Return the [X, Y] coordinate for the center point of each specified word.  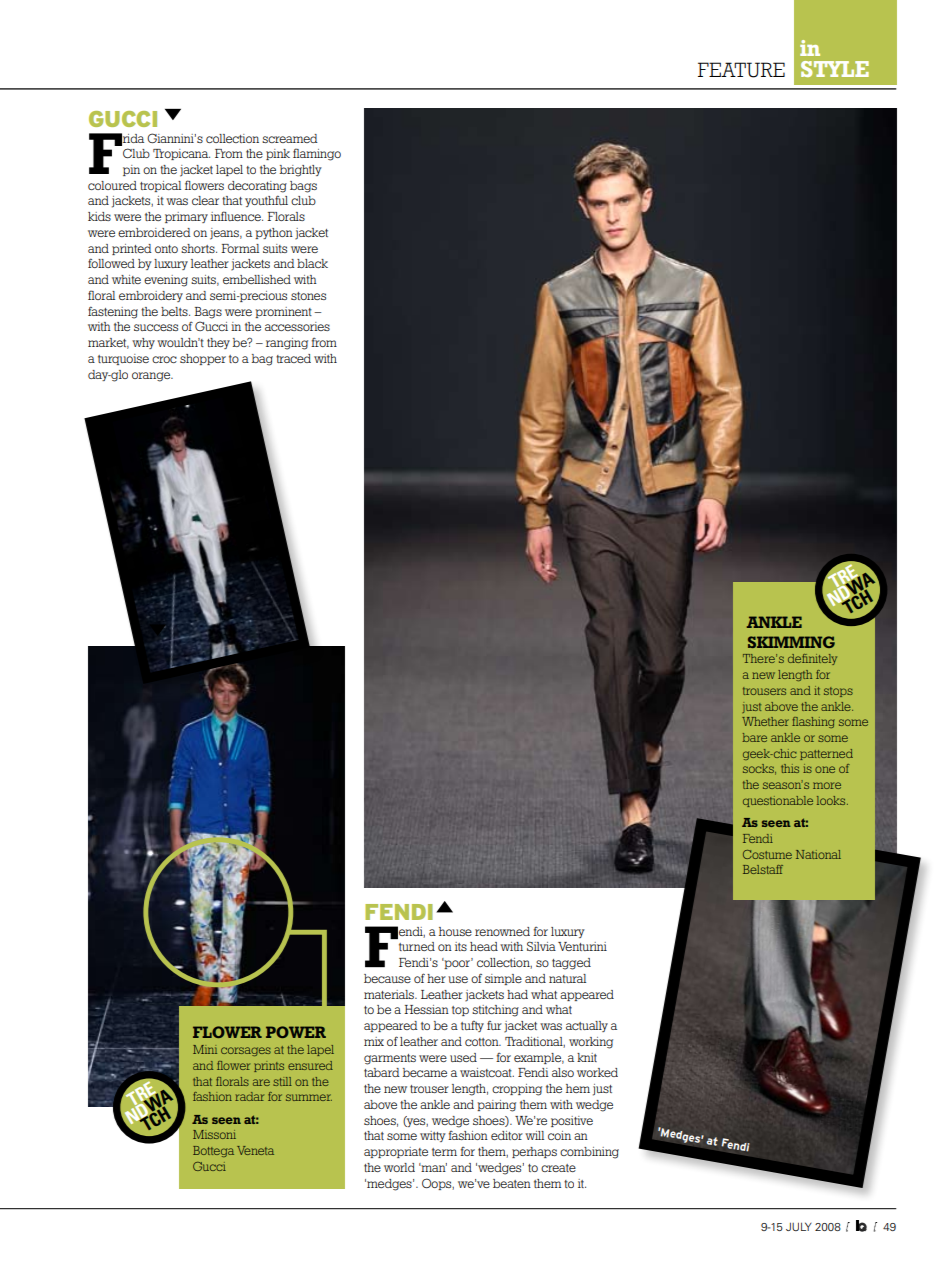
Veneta [255, 1150]
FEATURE [741, 70]
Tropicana [181, 154]
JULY [799, 1226]
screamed [290, 138]
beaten [512, 1183]
